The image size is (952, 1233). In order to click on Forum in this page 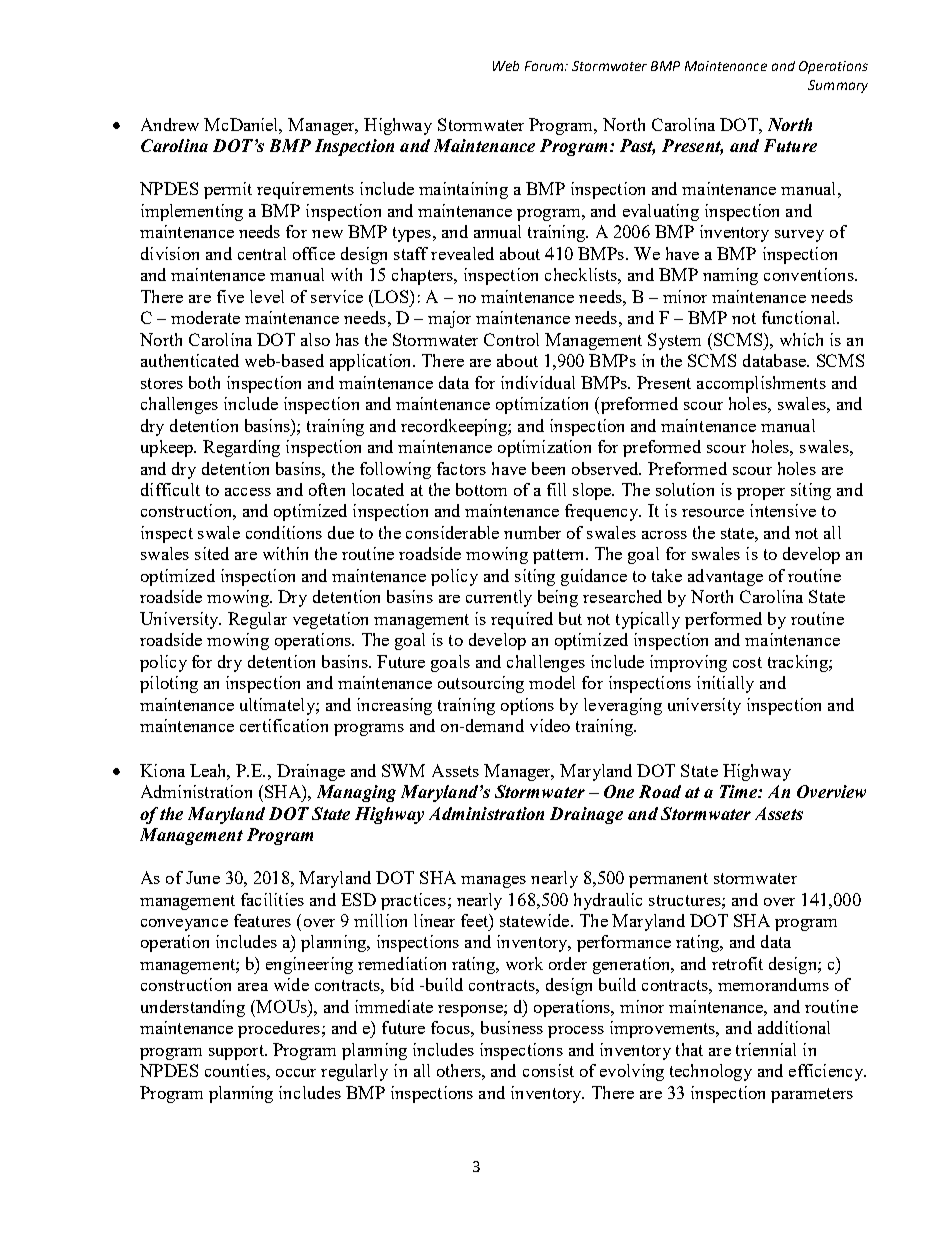, I will do `click(545, 66)`.
